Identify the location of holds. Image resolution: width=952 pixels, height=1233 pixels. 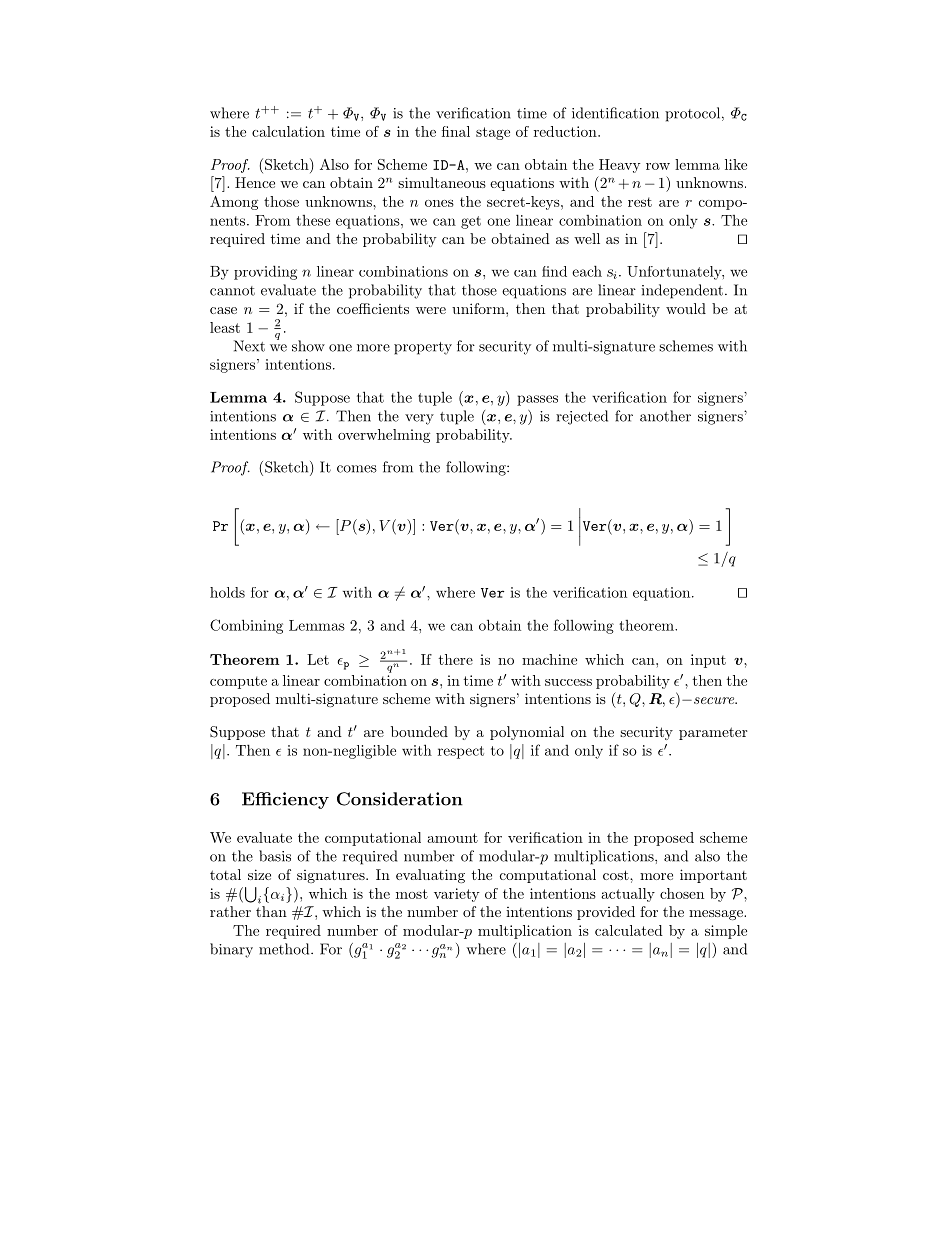
(227, 592).
